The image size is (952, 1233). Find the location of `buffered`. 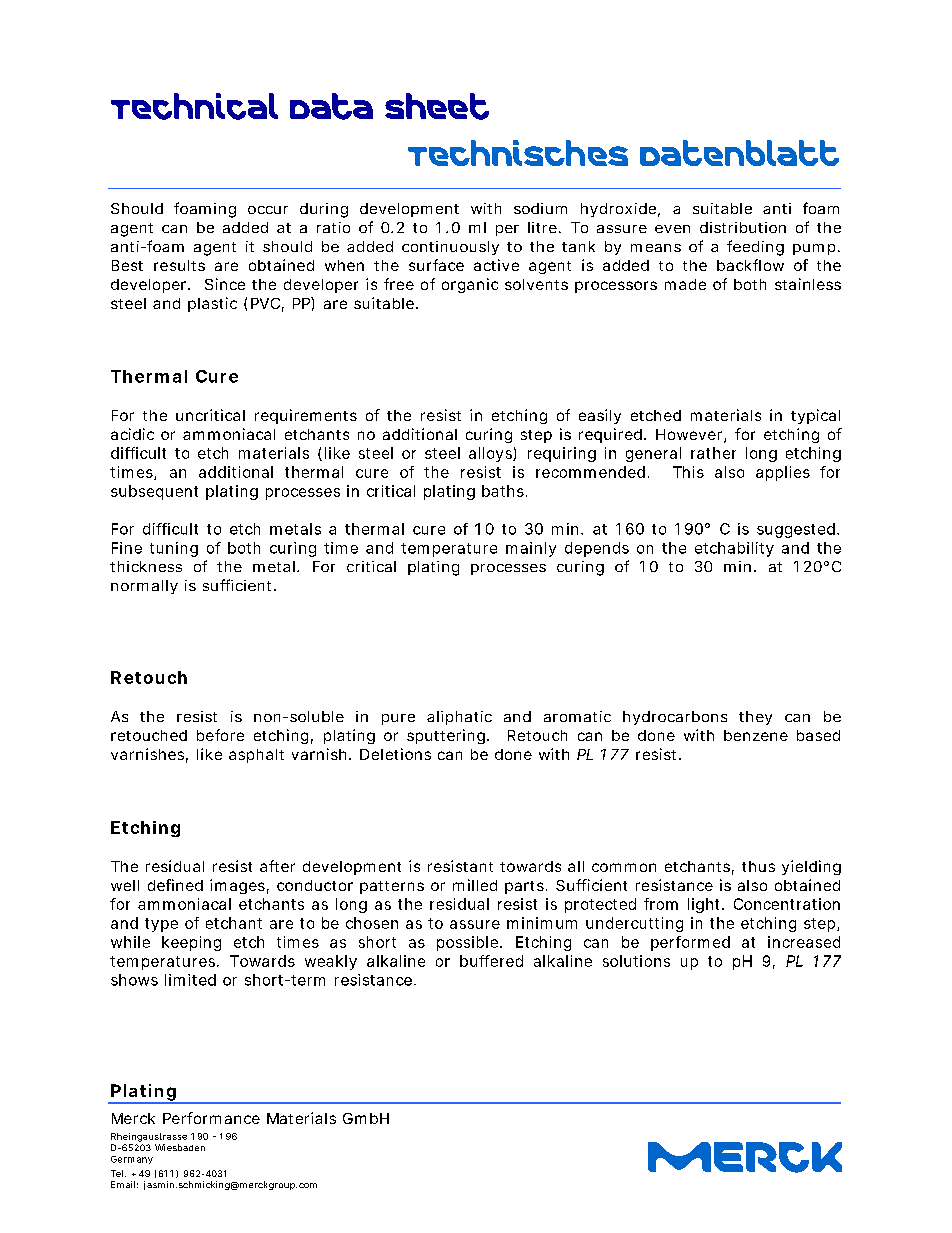

buffered is located at coordinates (491, 961).
